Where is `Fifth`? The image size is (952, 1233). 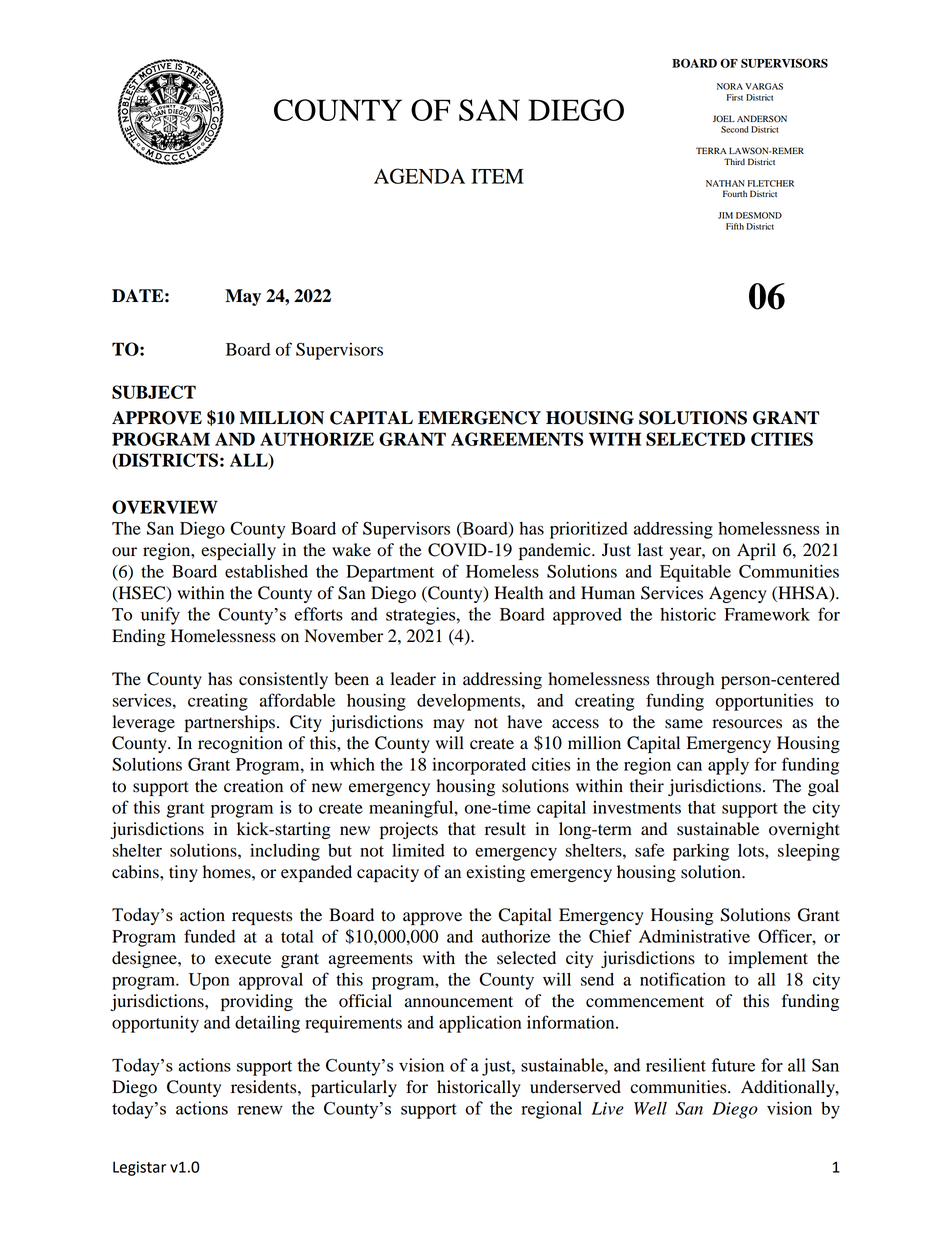 Fifth is located at coordinates (735, 226).
